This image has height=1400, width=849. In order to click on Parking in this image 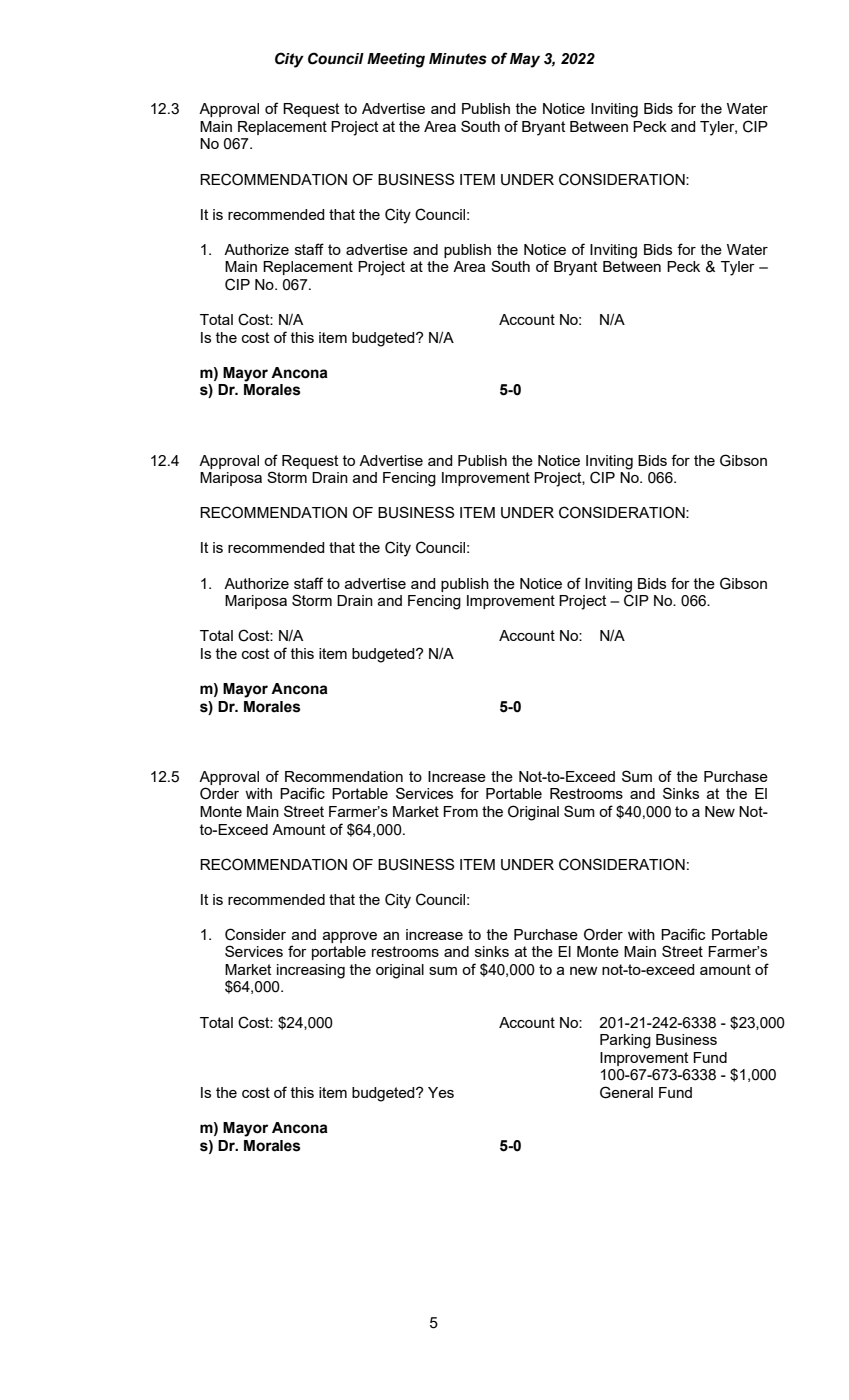, I will do `click(625, 1041)`.
